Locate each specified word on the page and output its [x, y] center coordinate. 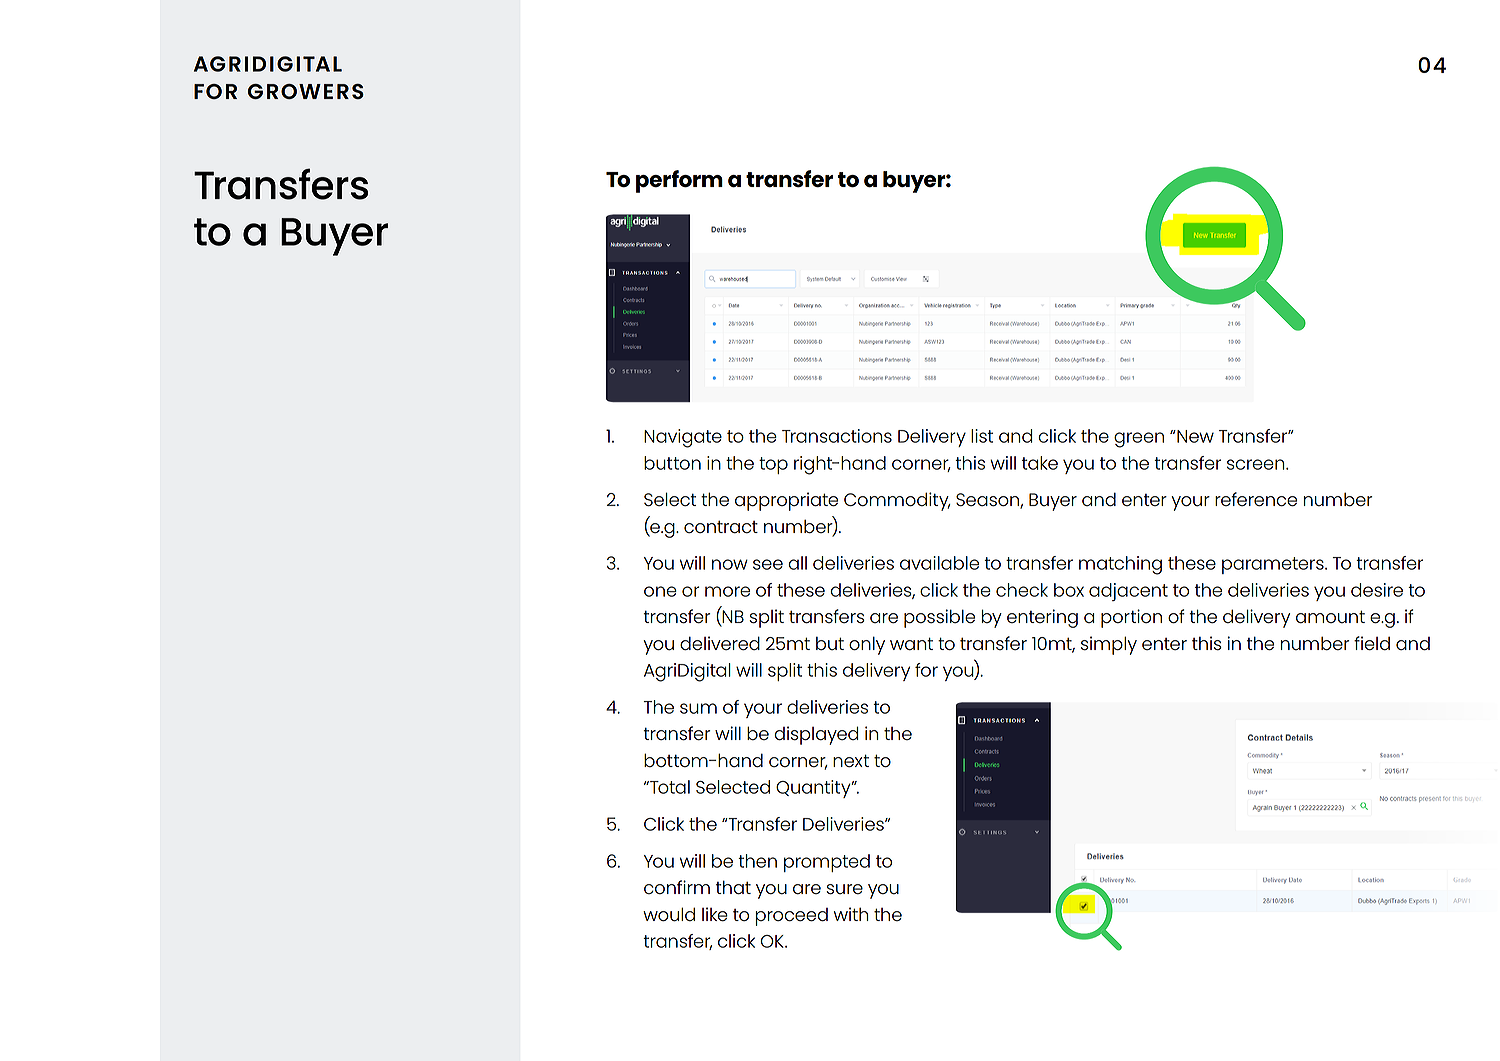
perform [679, 181]
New [1194, 436]
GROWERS [306, 91]
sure [844, 889]
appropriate [786, 501]
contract [721, 527]
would [669, 914]
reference [1256, 499]
